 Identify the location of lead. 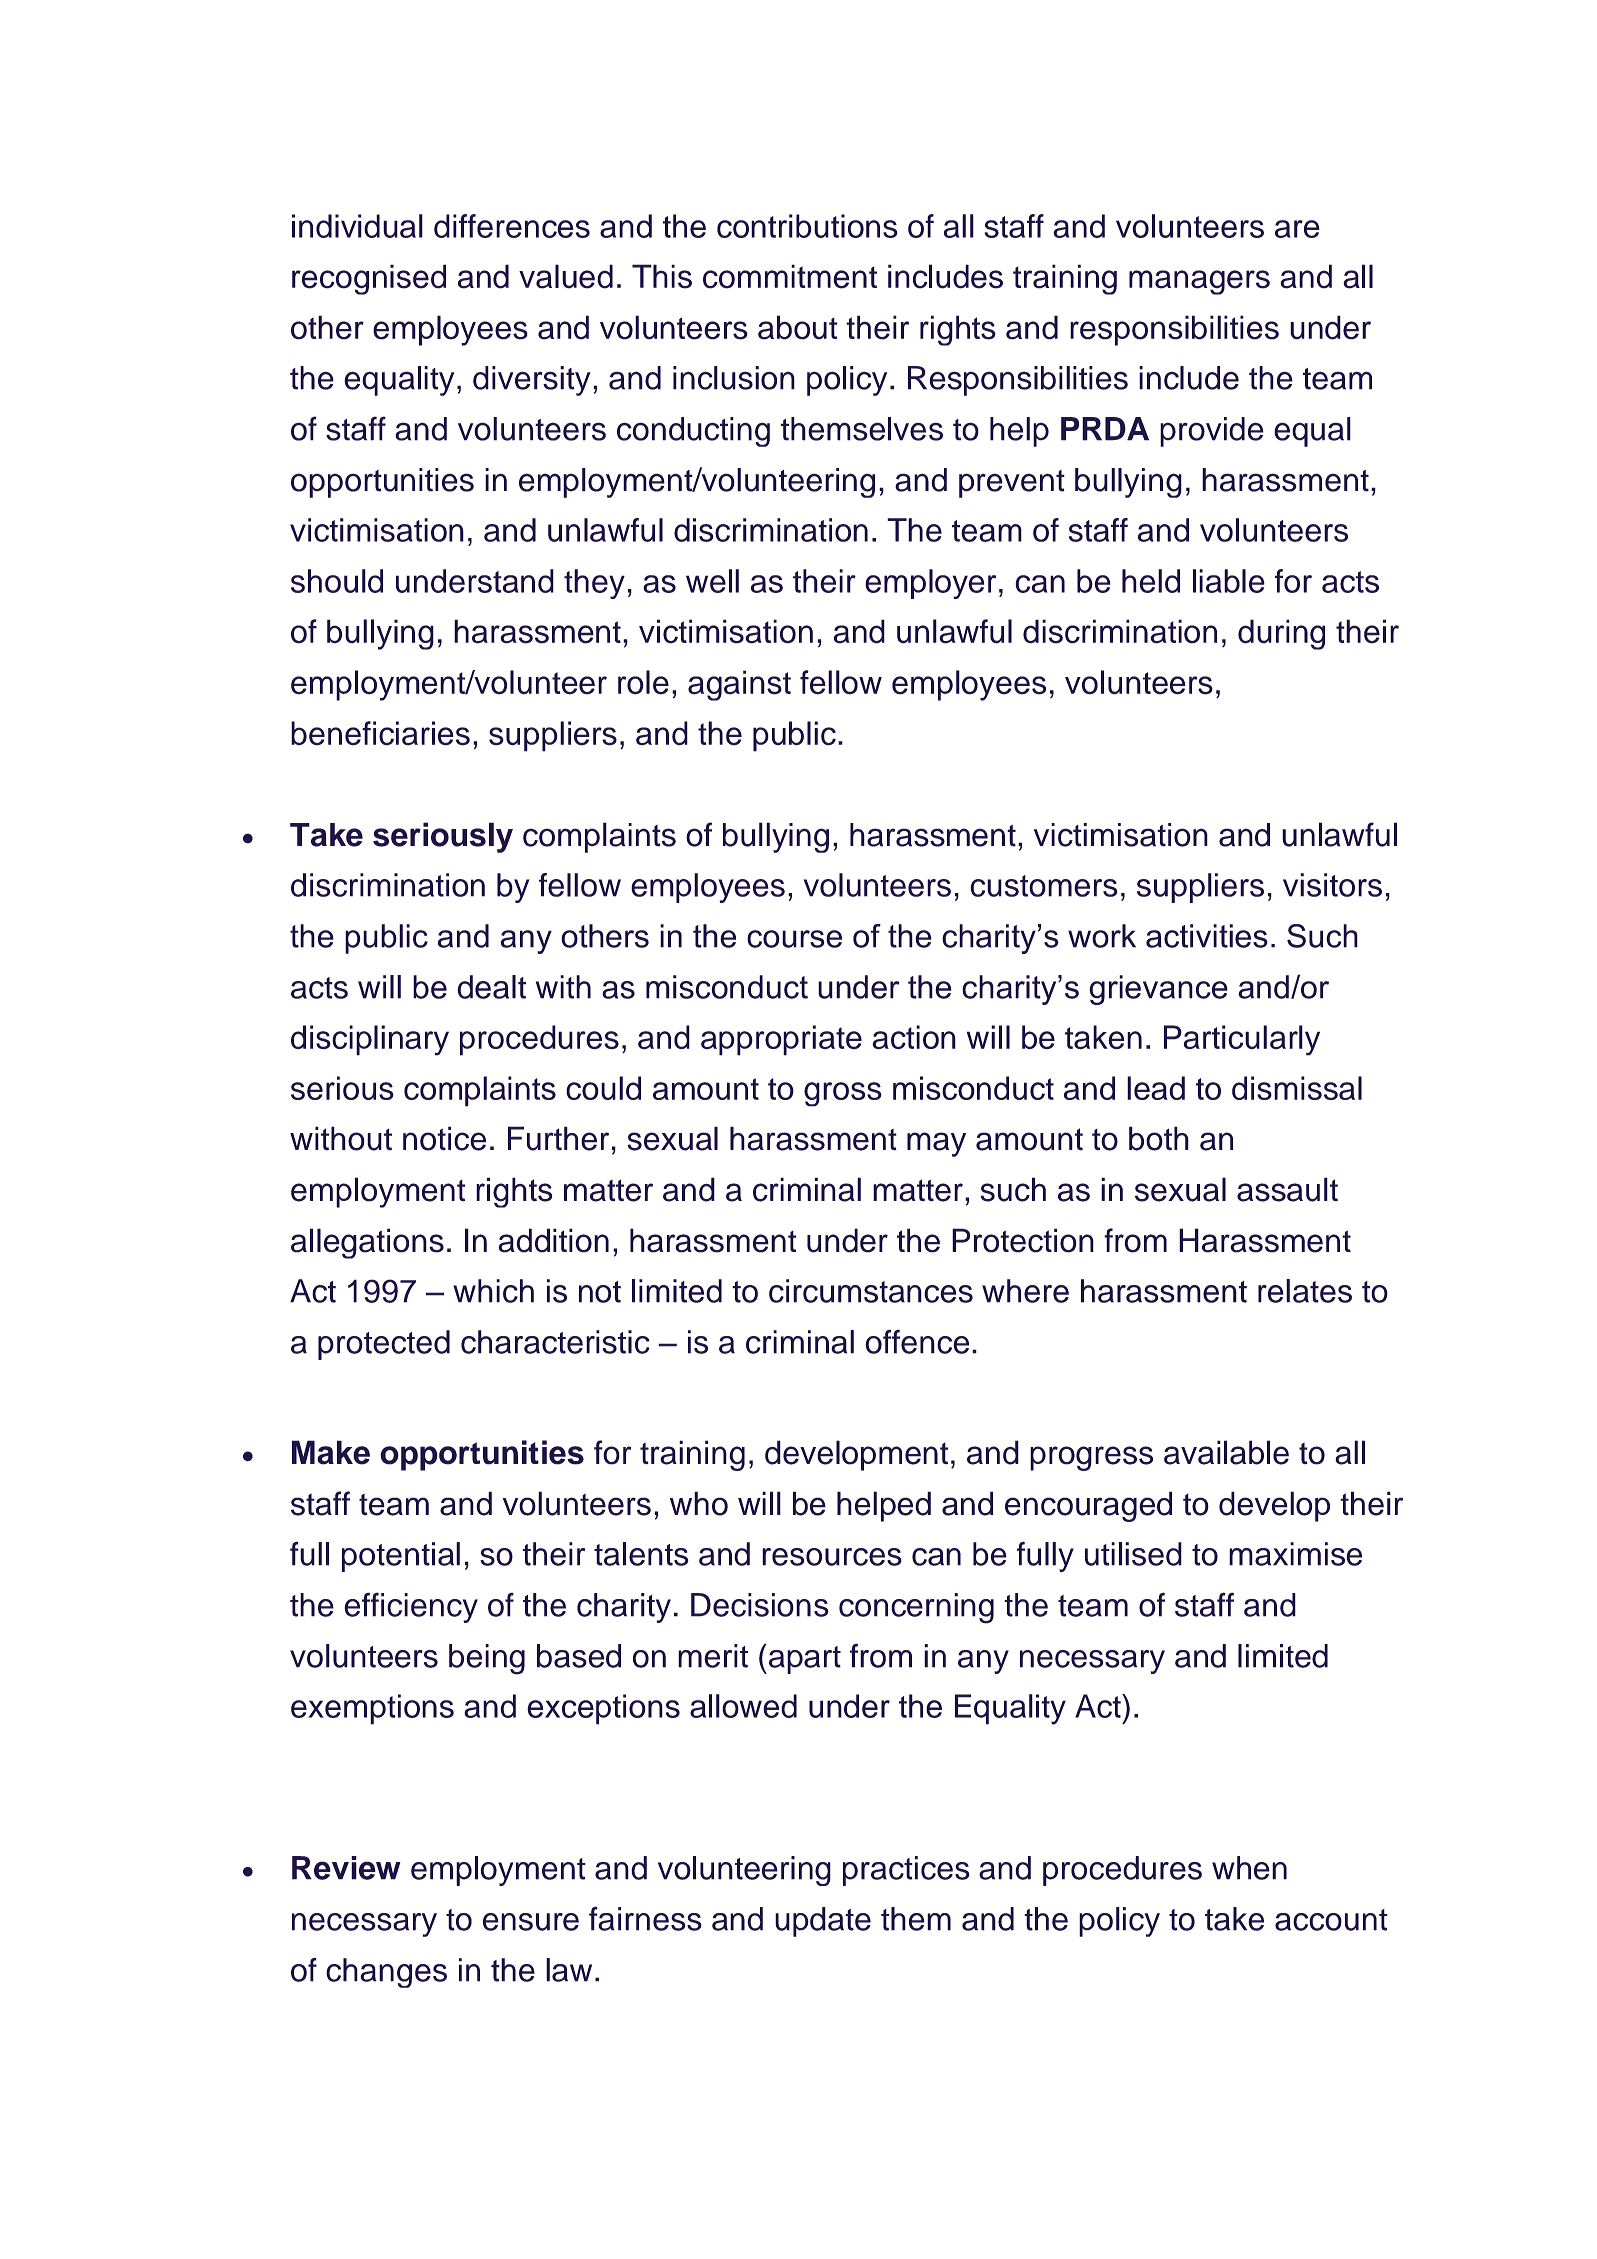
(1156, 1088).
